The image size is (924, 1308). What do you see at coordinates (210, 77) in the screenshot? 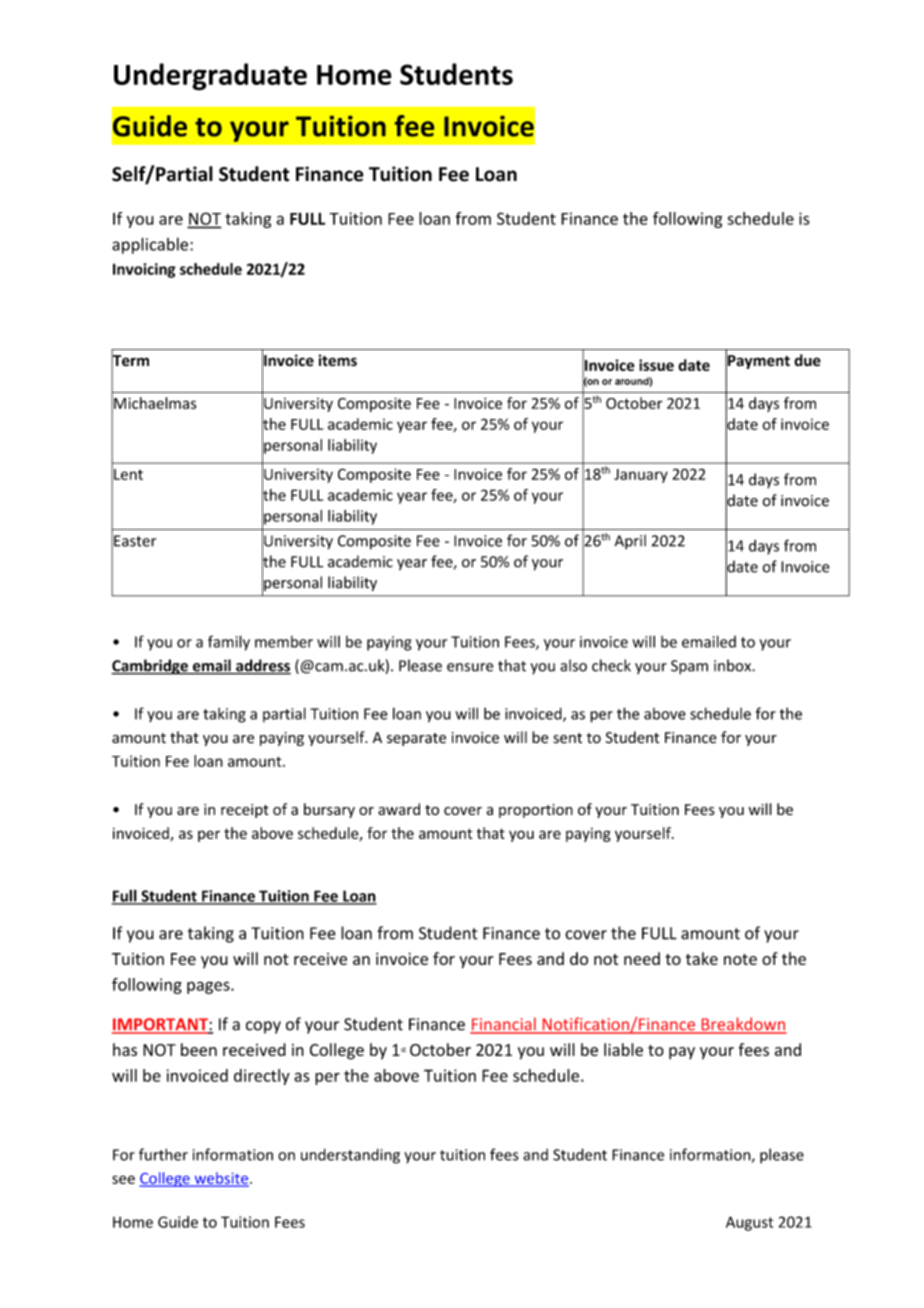
I see `Undergraduate` at bounding box center [210, 77].
